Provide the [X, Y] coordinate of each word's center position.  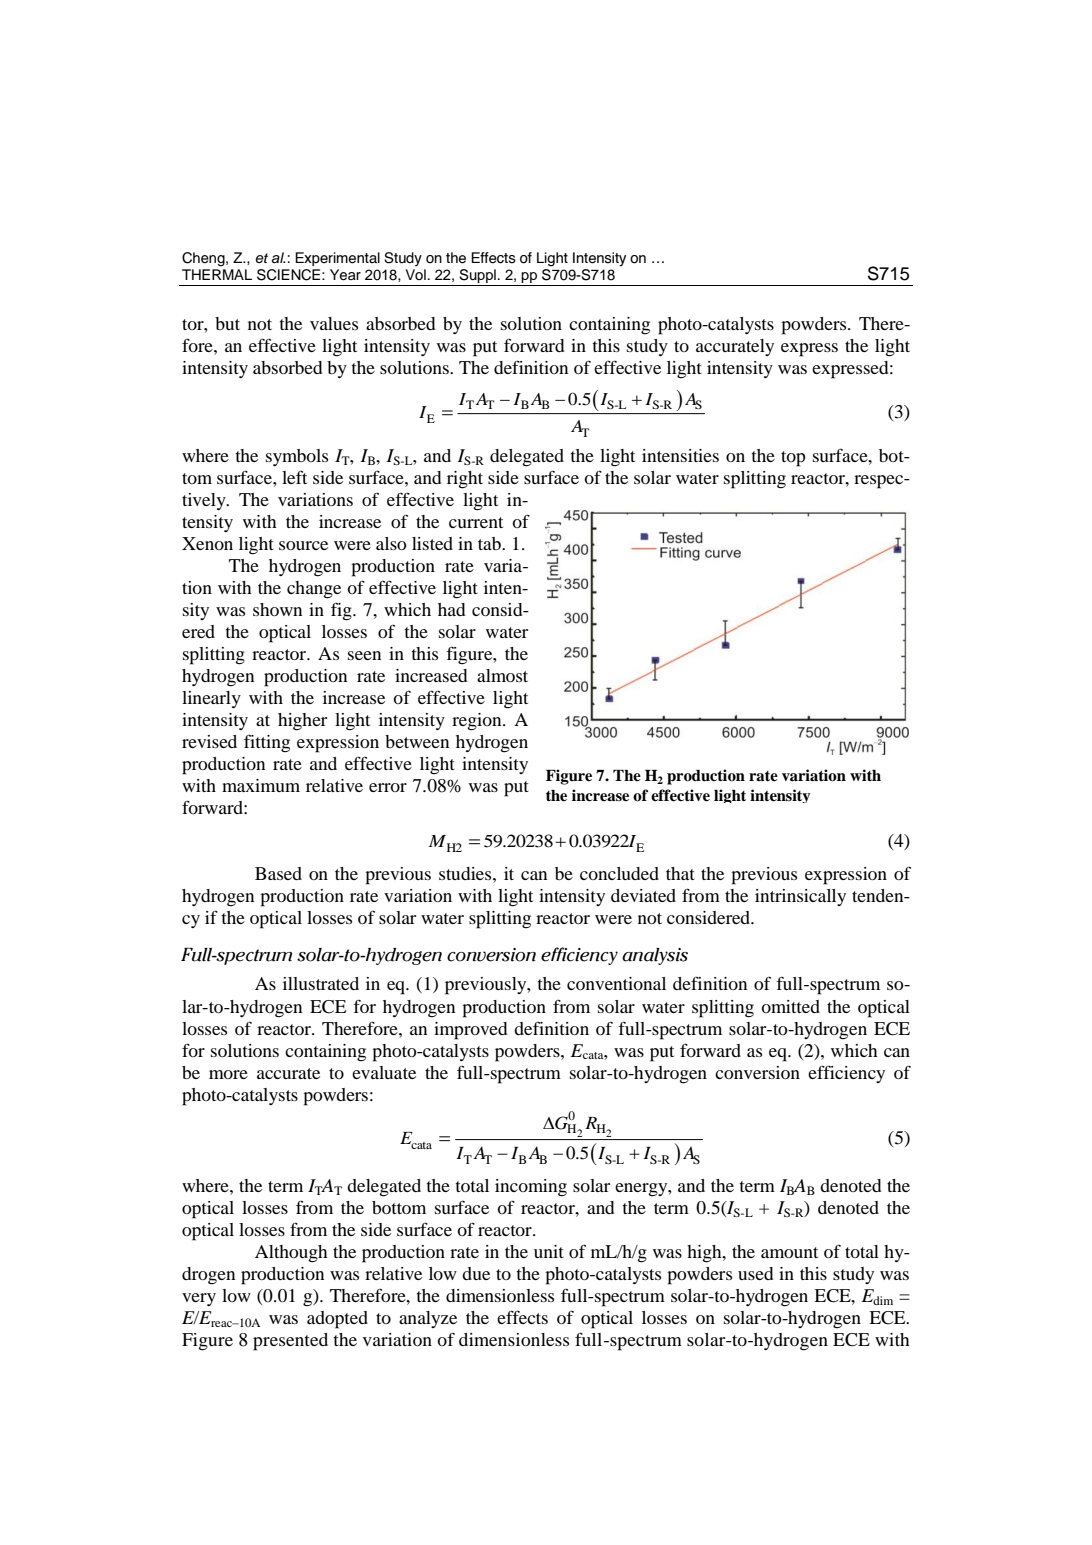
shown [277, 609]
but [227, 323]
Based [278, 873]
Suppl [478, 277]
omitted [790, 1006]
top [793, 459]
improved [470, 1031]
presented [290, 1342]
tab [490, 543]
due [476, 1273]
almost [502, 675]
